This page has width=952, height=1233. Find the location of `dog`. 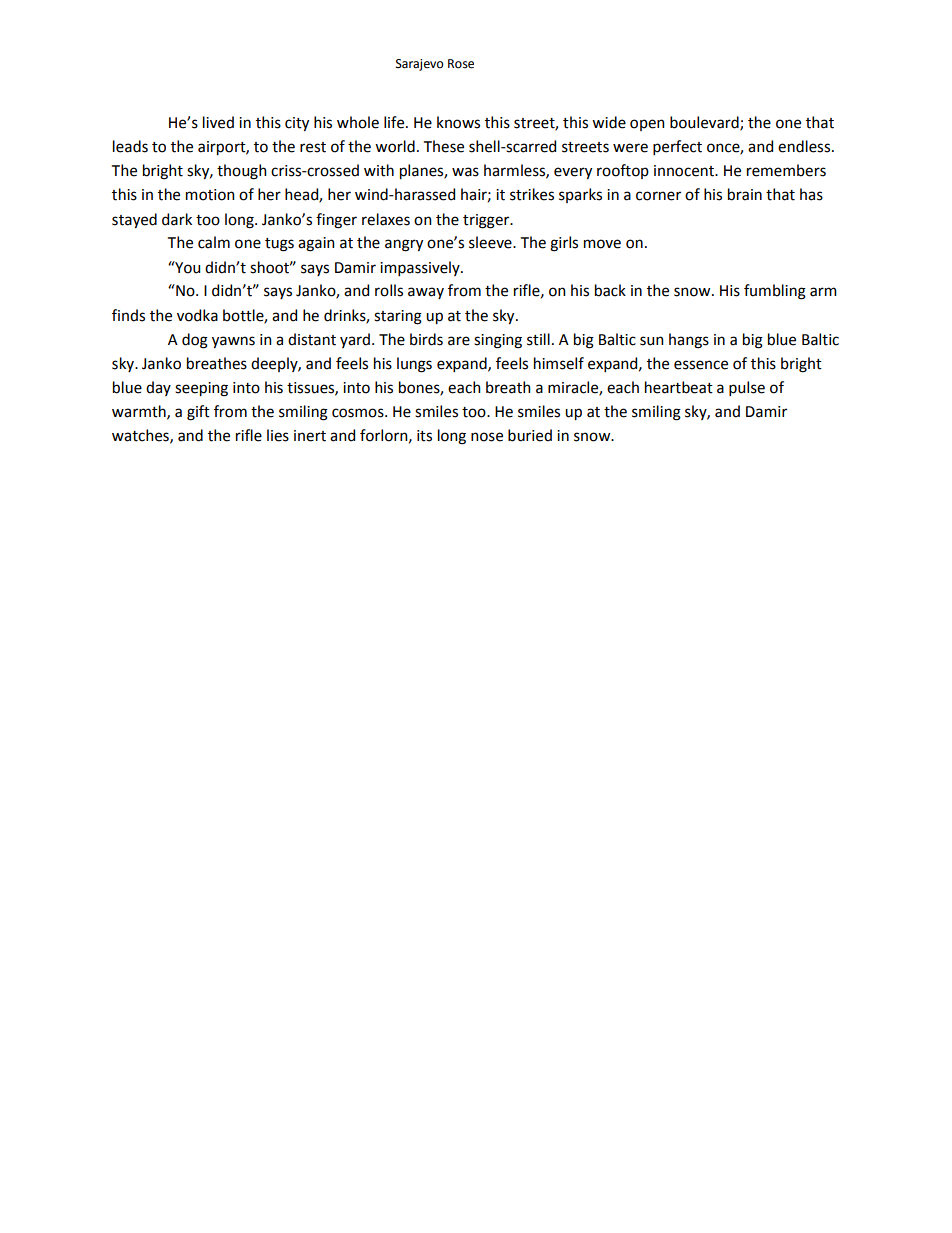

dog is located at coordinates (195, 341).
